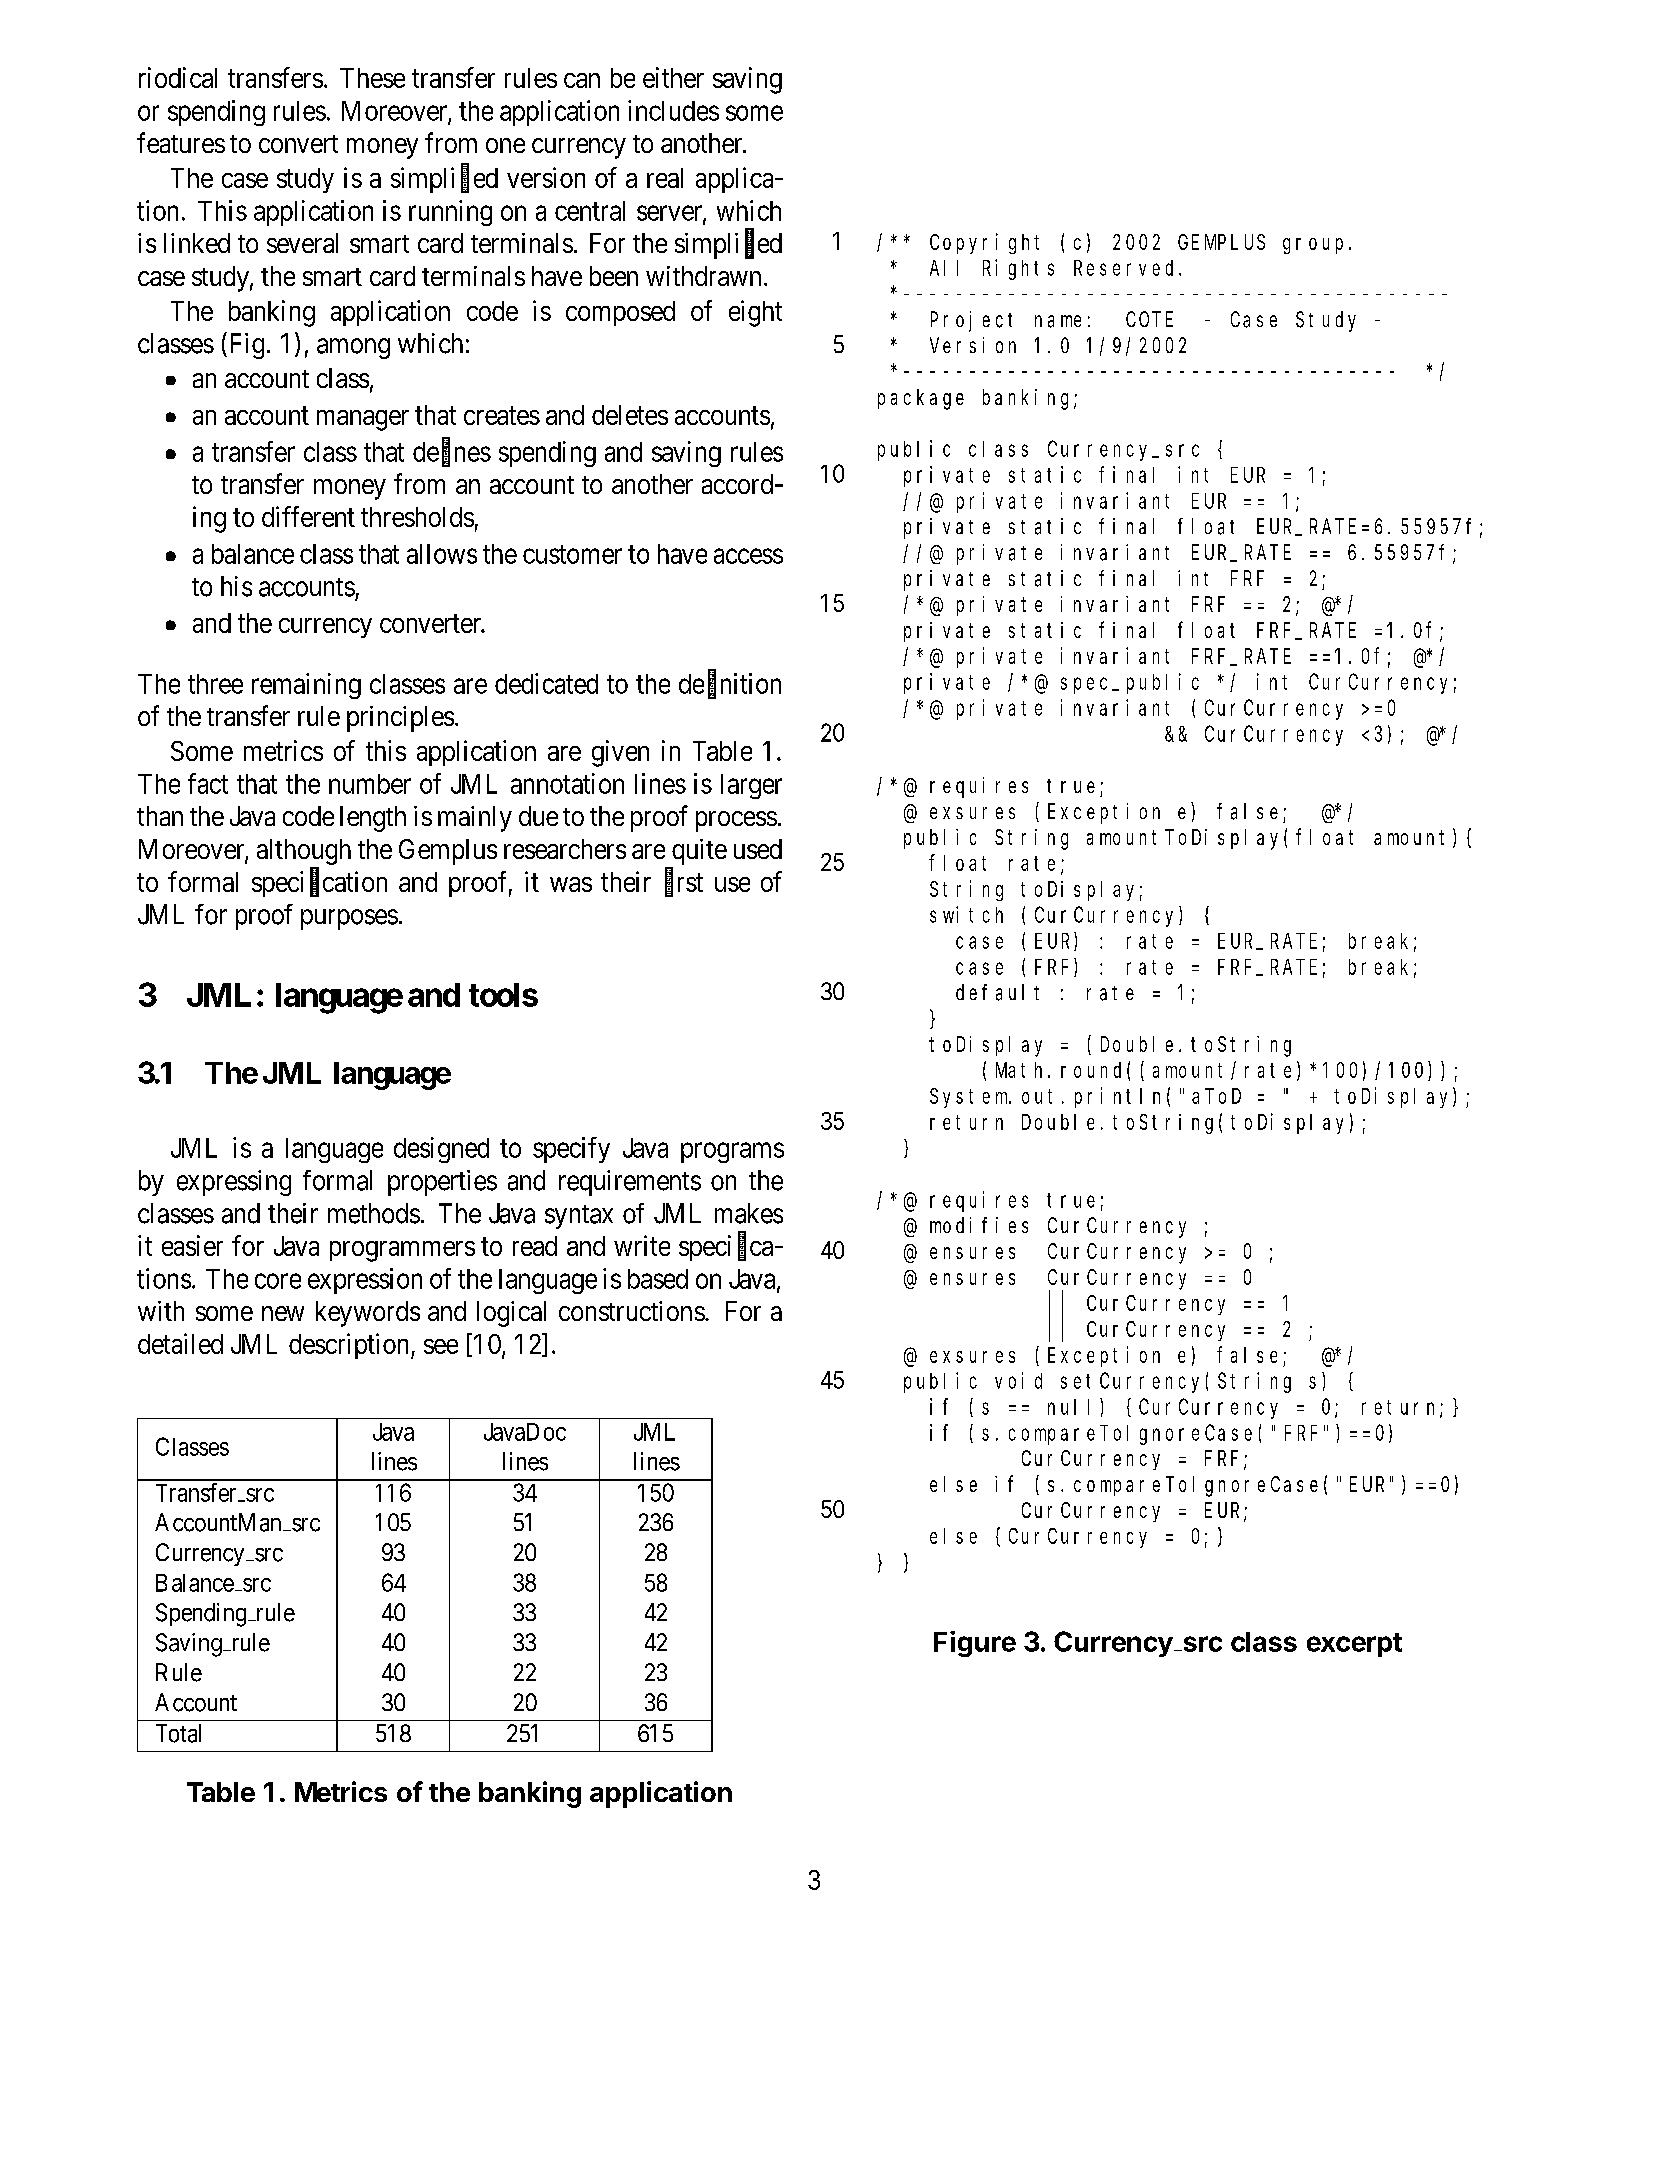  What do you see at coordinates (372, 78) in the document?
I see `These` at bounding box center [372, 78].
